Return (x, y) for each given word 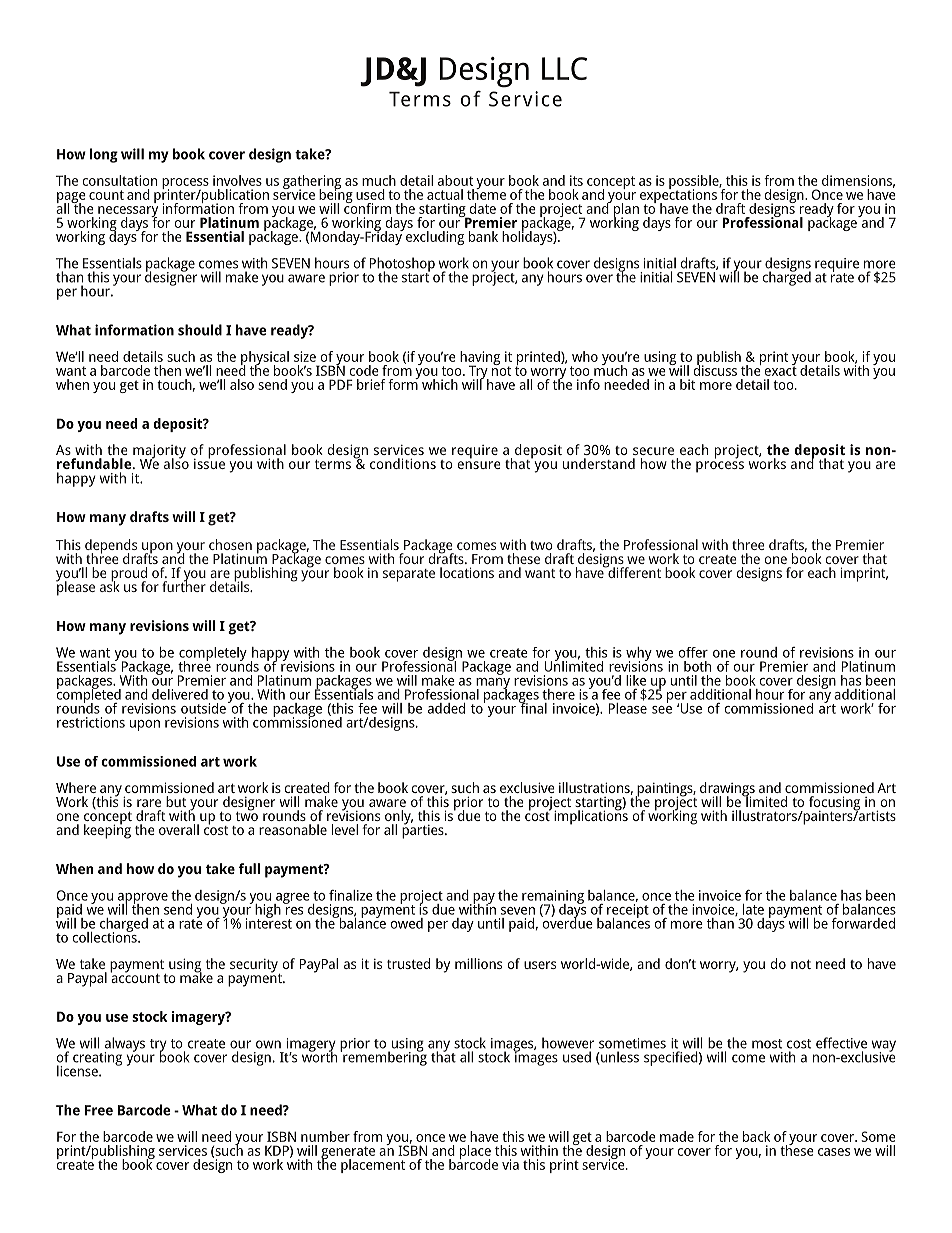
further (184, 585)
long (104, 155)
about (455, 180)
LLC (564, 68)
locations (467, 572)
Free (99, 1110)
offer (693, 652)
